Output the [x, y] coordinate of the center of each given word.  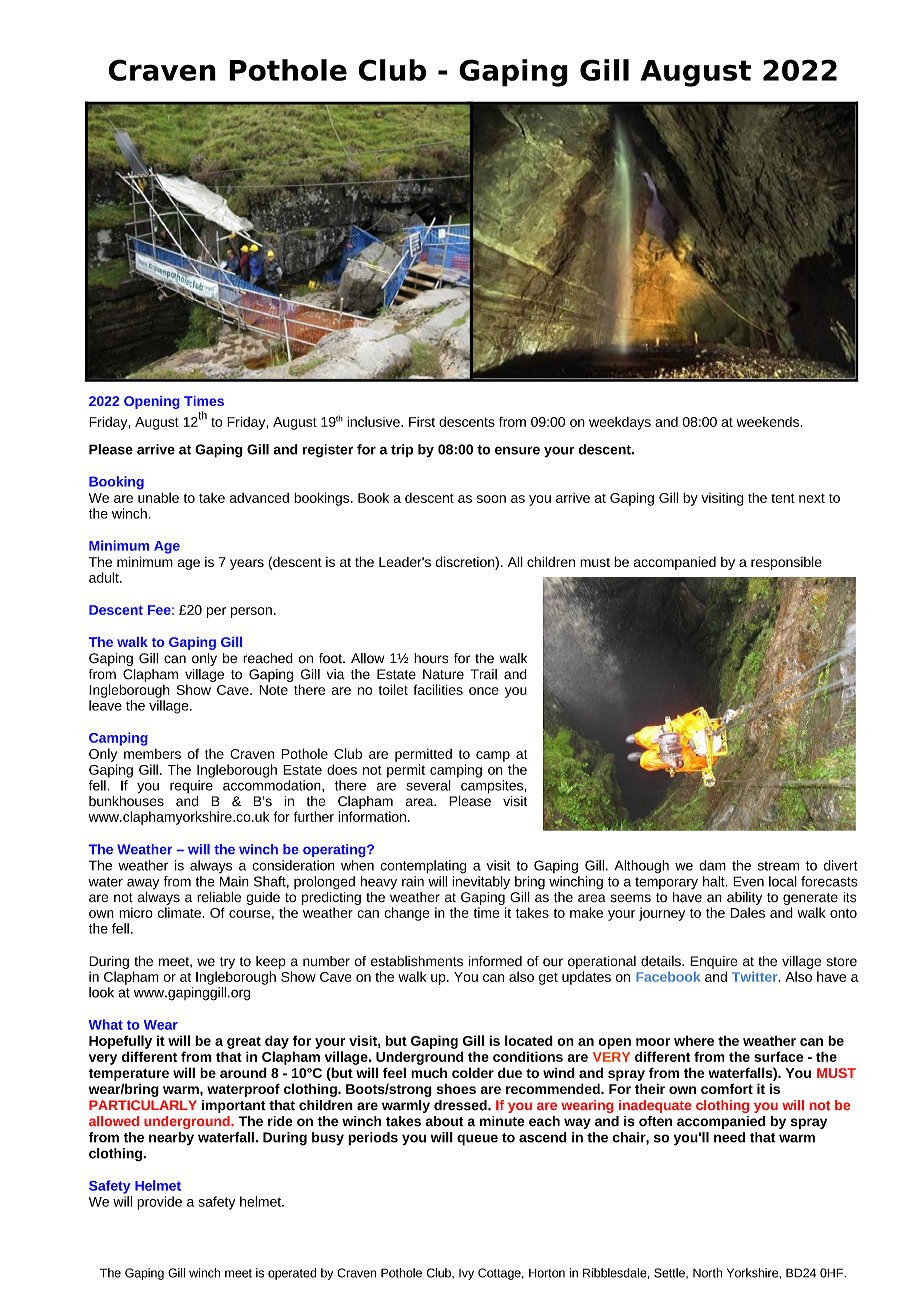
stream [778, 866]
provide [159, 1203]
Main [234, 881]
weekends [768, 422]
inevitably [481, 883]
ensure [517, 450]
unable [158, 497]
